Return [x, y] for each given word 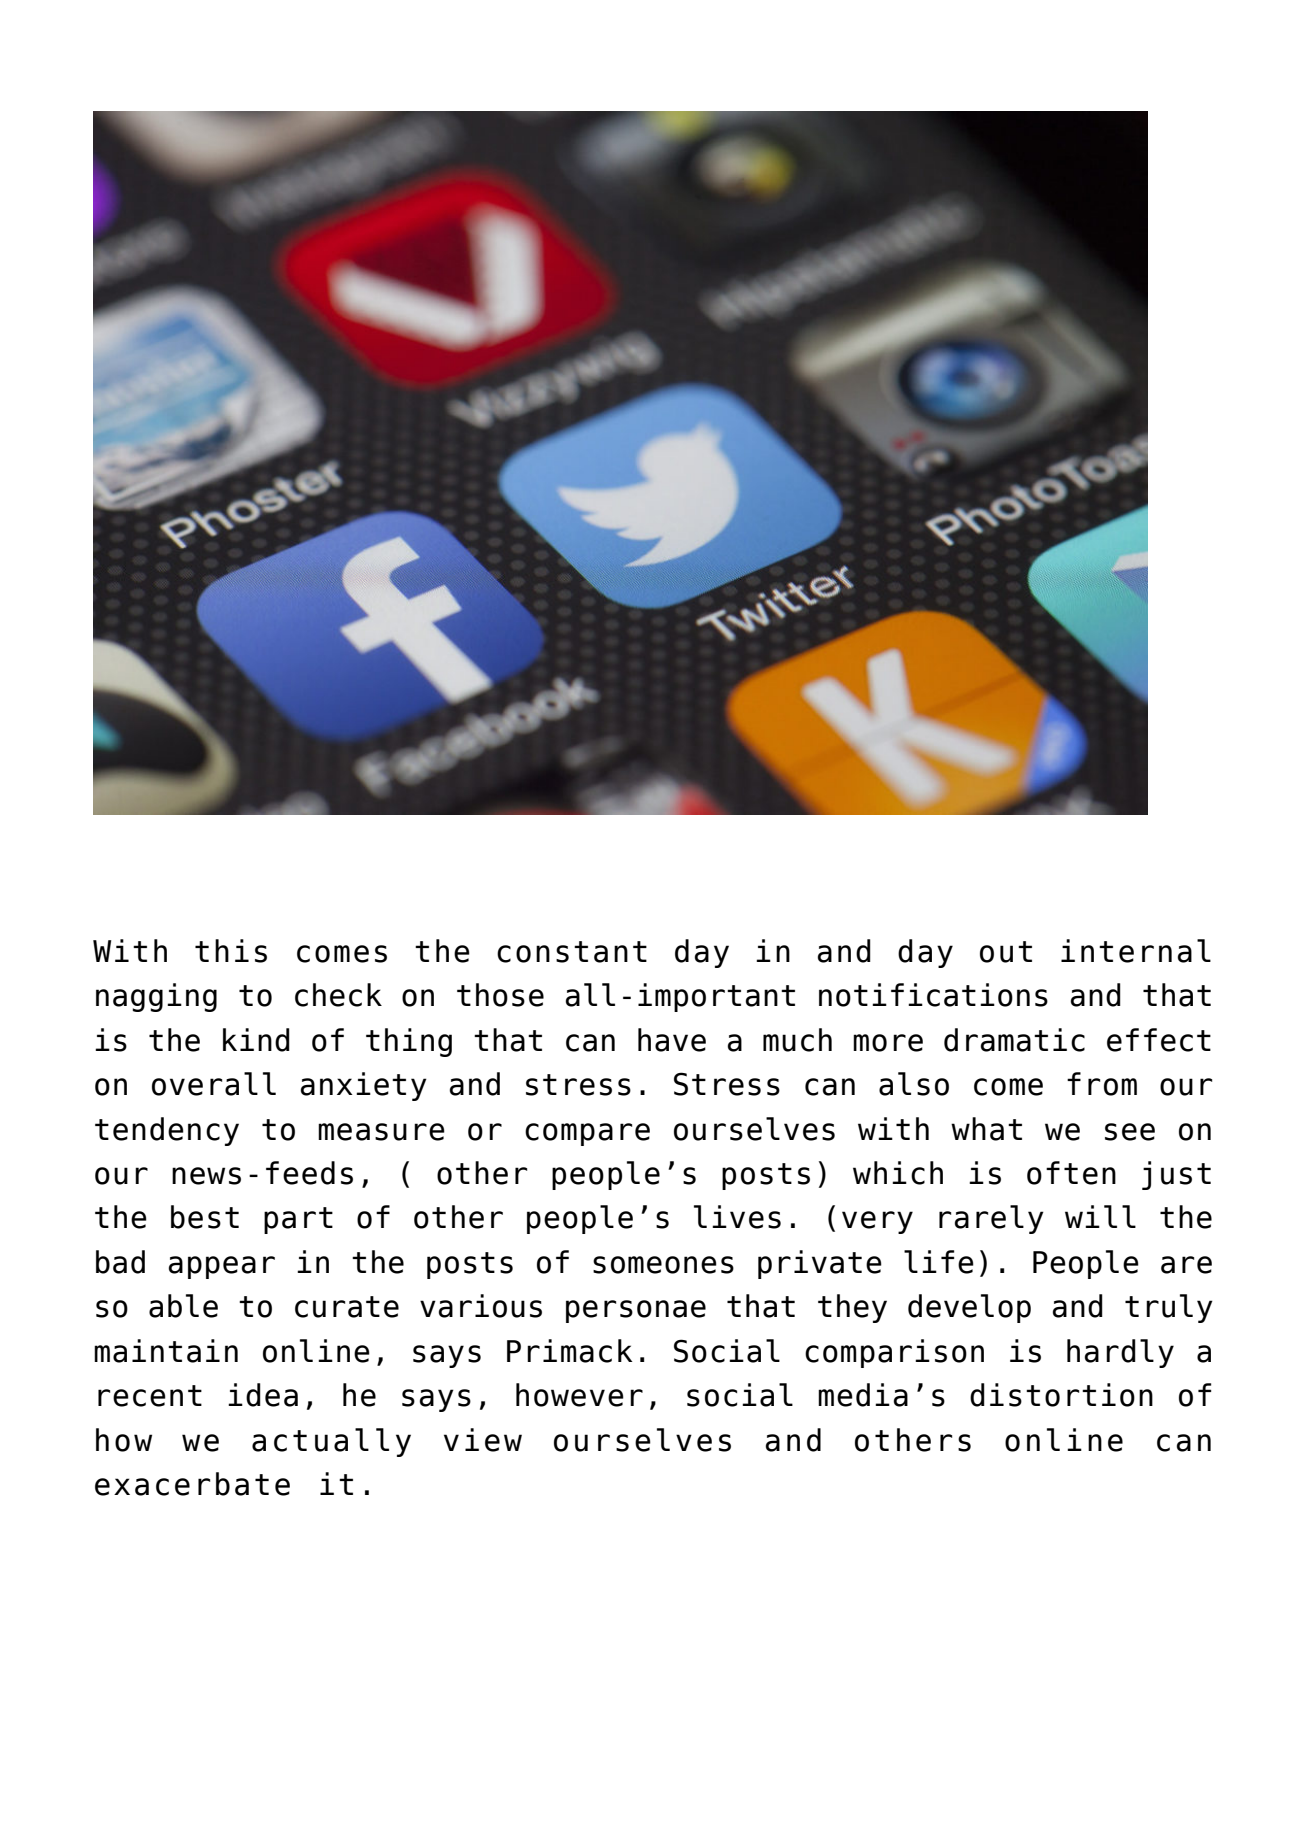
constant [572, 952]
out [1006, 952]
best [205, 1217]
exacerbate [192, 1484]
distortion [1061, 1395]
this [231, 951]
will [1100, 1216]
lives [737, 1217]
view [483, 1440]
